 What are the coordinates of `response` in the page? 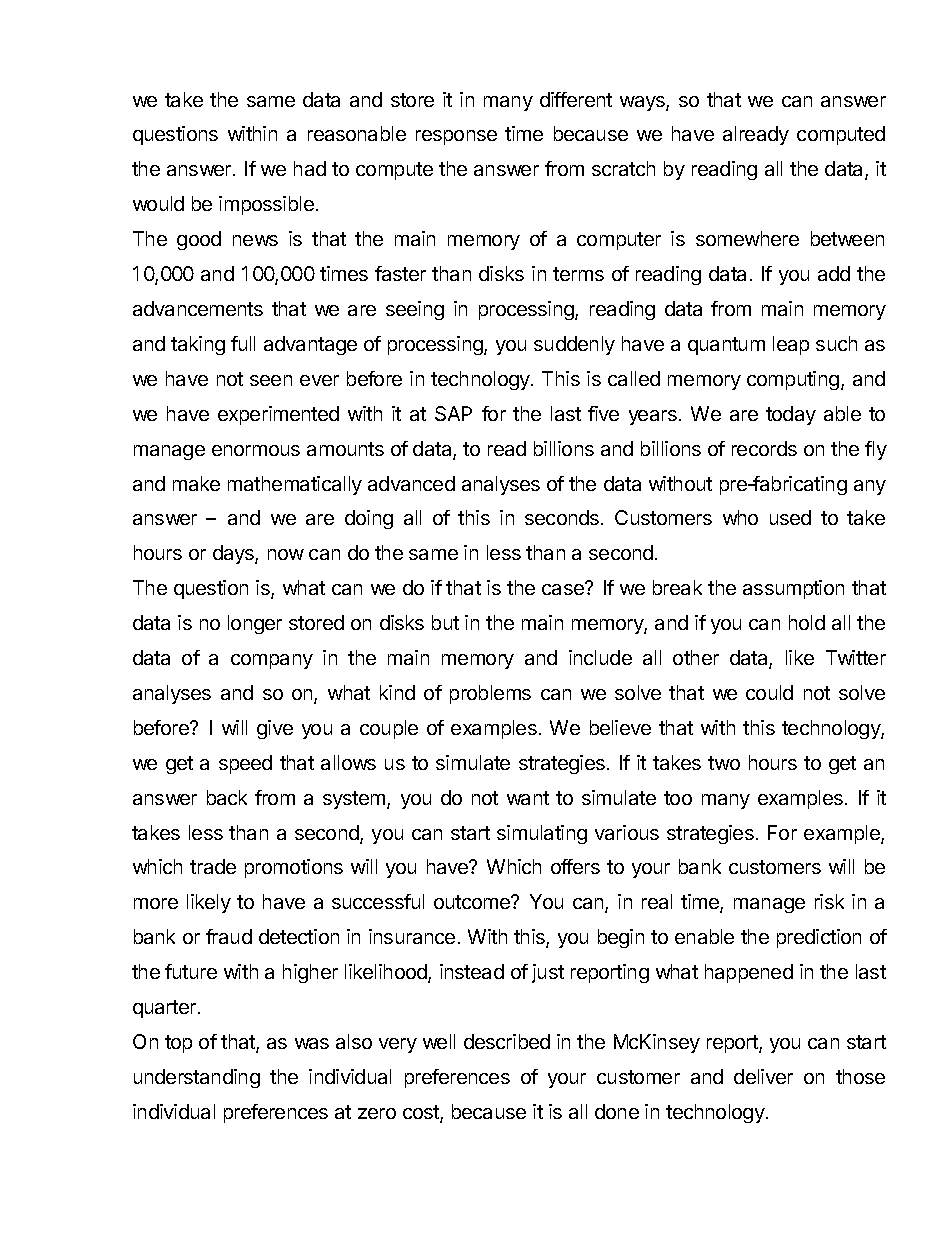 It's located at (456, 137).
